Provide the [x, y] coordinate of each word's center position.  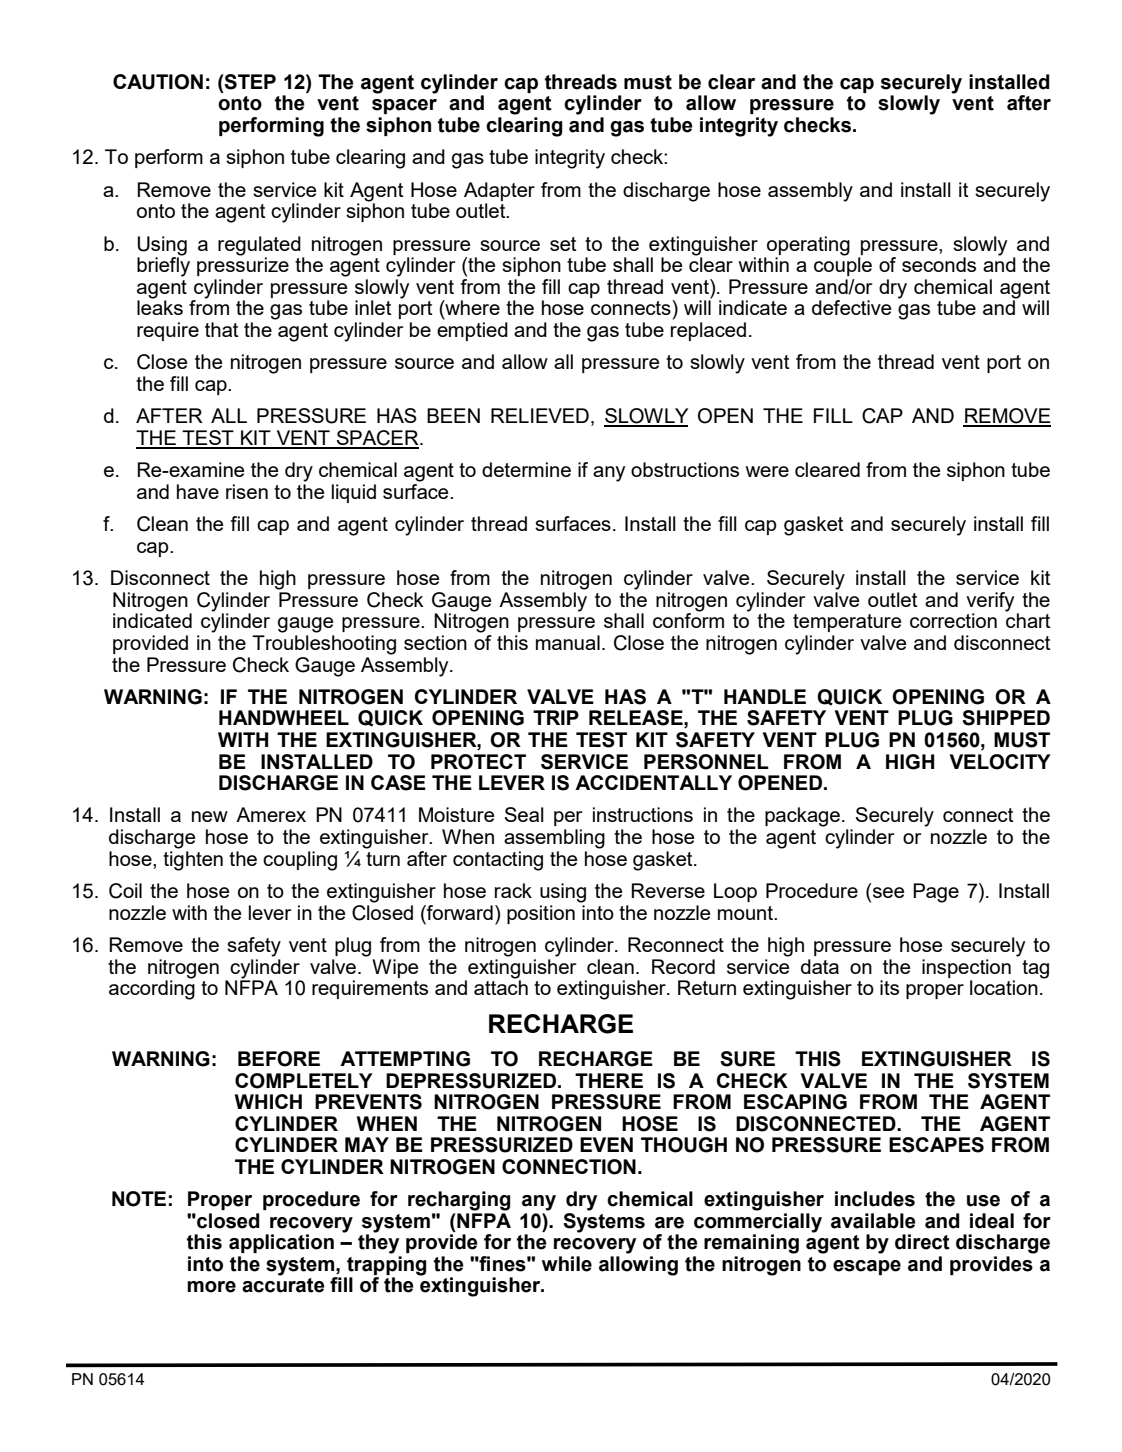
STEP [249, 82]
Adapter [499, 191]
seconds [939, 264]
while [567, 1264]
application [281, 1243]
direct [922, 1242]
